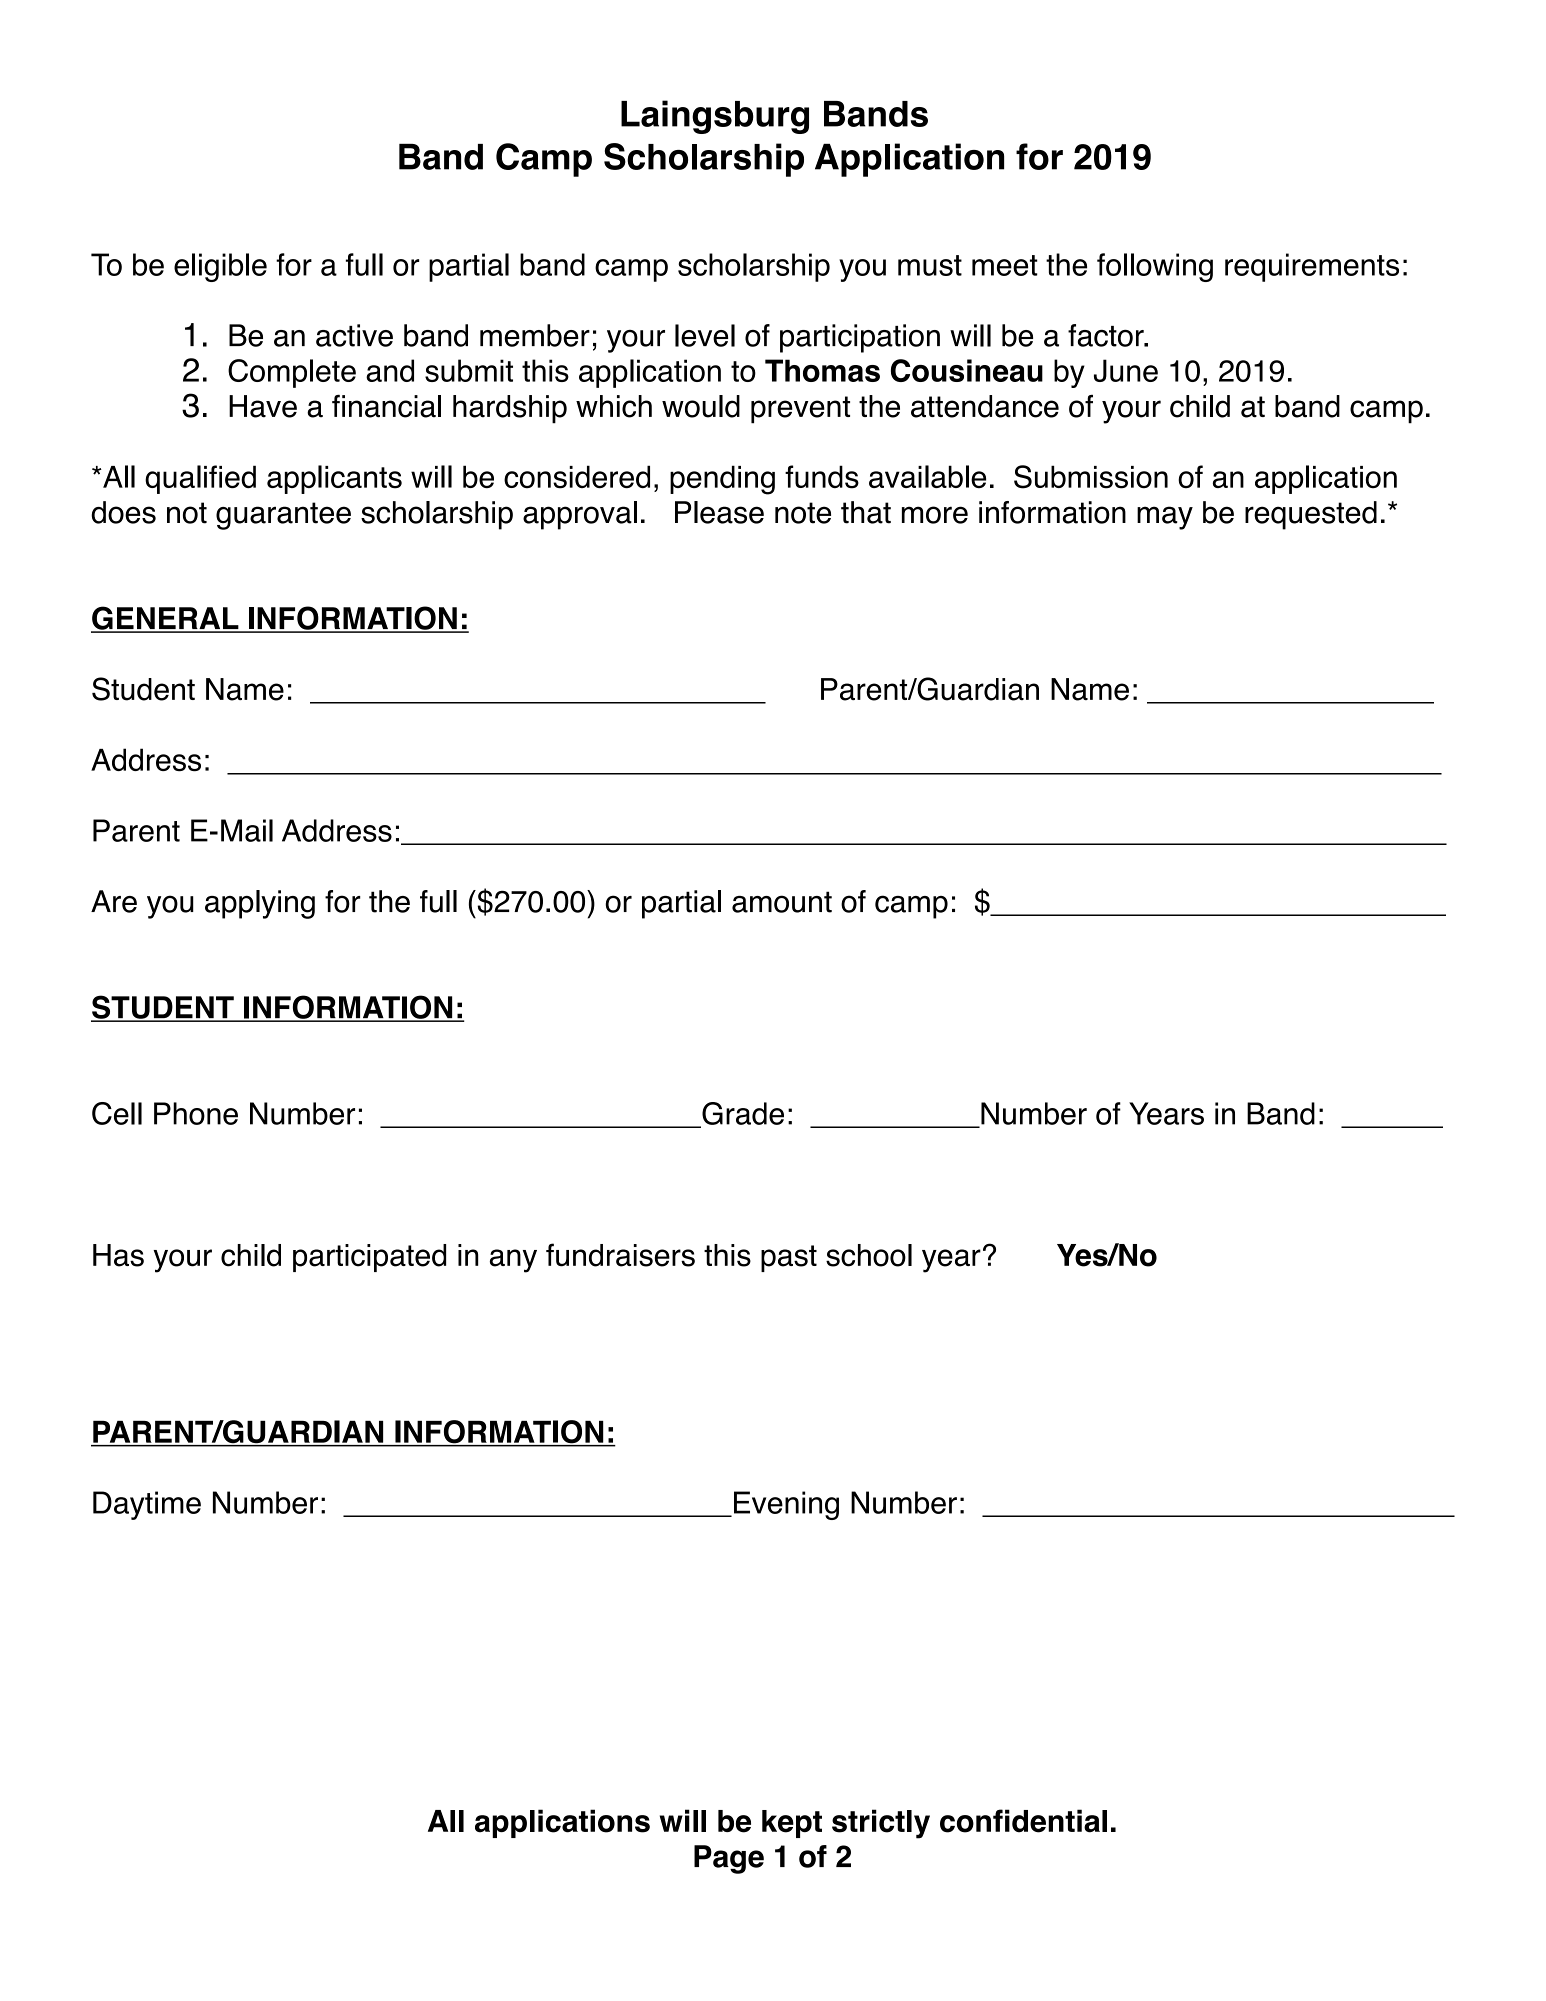 The height and width of the page is (2001, 1546). I want to click on Daytime, so click(147, 1505).
